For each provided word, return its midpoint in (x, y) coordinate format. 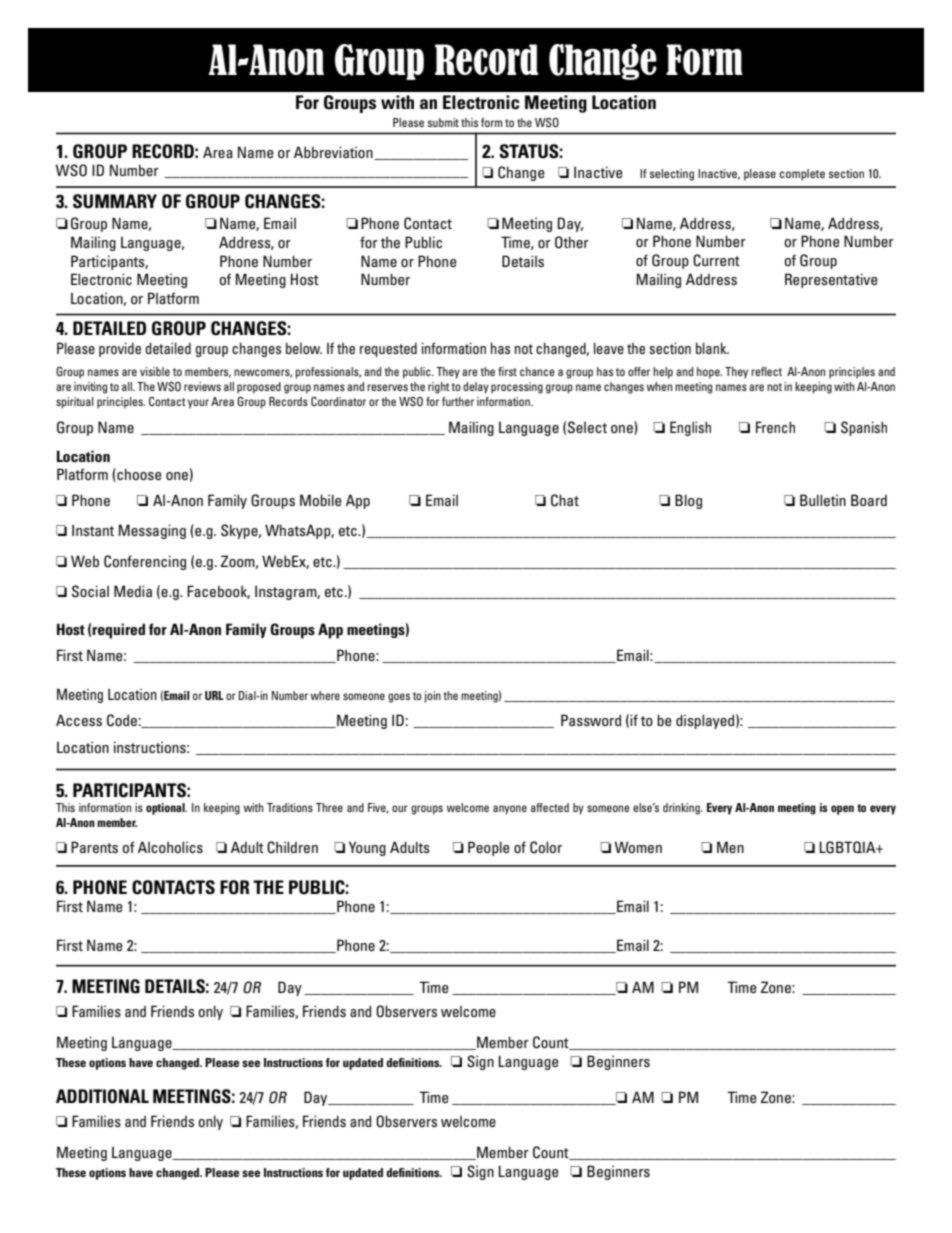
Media (133, 591)
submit (443, 122)
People (489, 848)
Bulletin (823, 500)
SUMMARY (115, 201)
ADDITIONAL (102, 1096)
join (432, 697)
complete (802, 175)
